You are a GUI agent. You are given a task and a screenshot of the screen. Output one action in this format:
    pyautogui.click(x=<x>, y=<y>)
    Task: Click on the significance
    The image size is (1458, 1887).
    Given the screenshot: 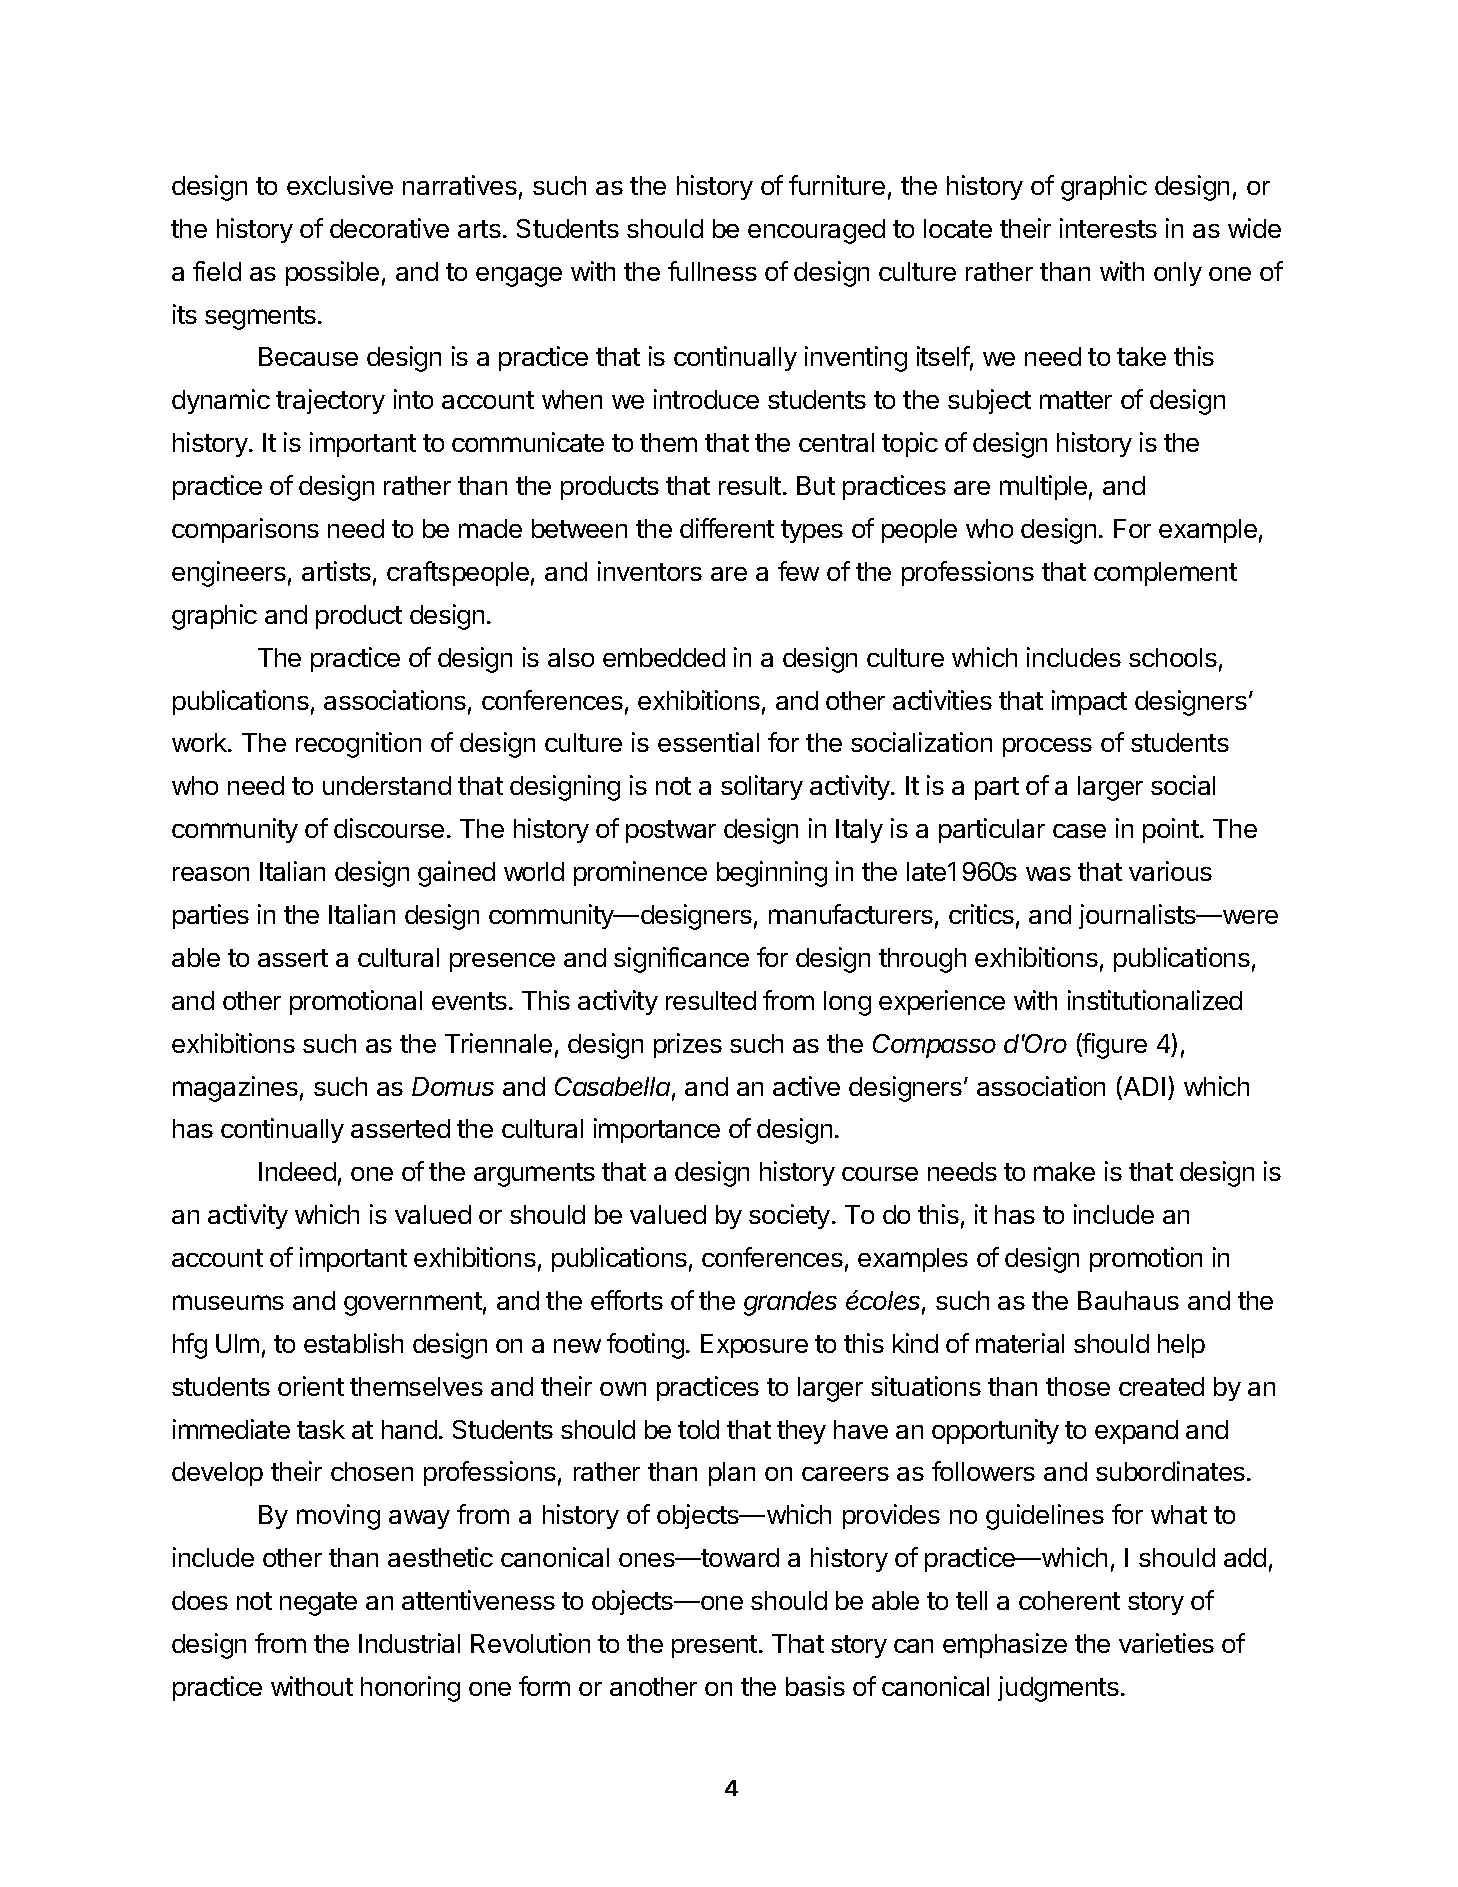 What is the action you would take?
    pyautogui.click(x=681, y=960)
